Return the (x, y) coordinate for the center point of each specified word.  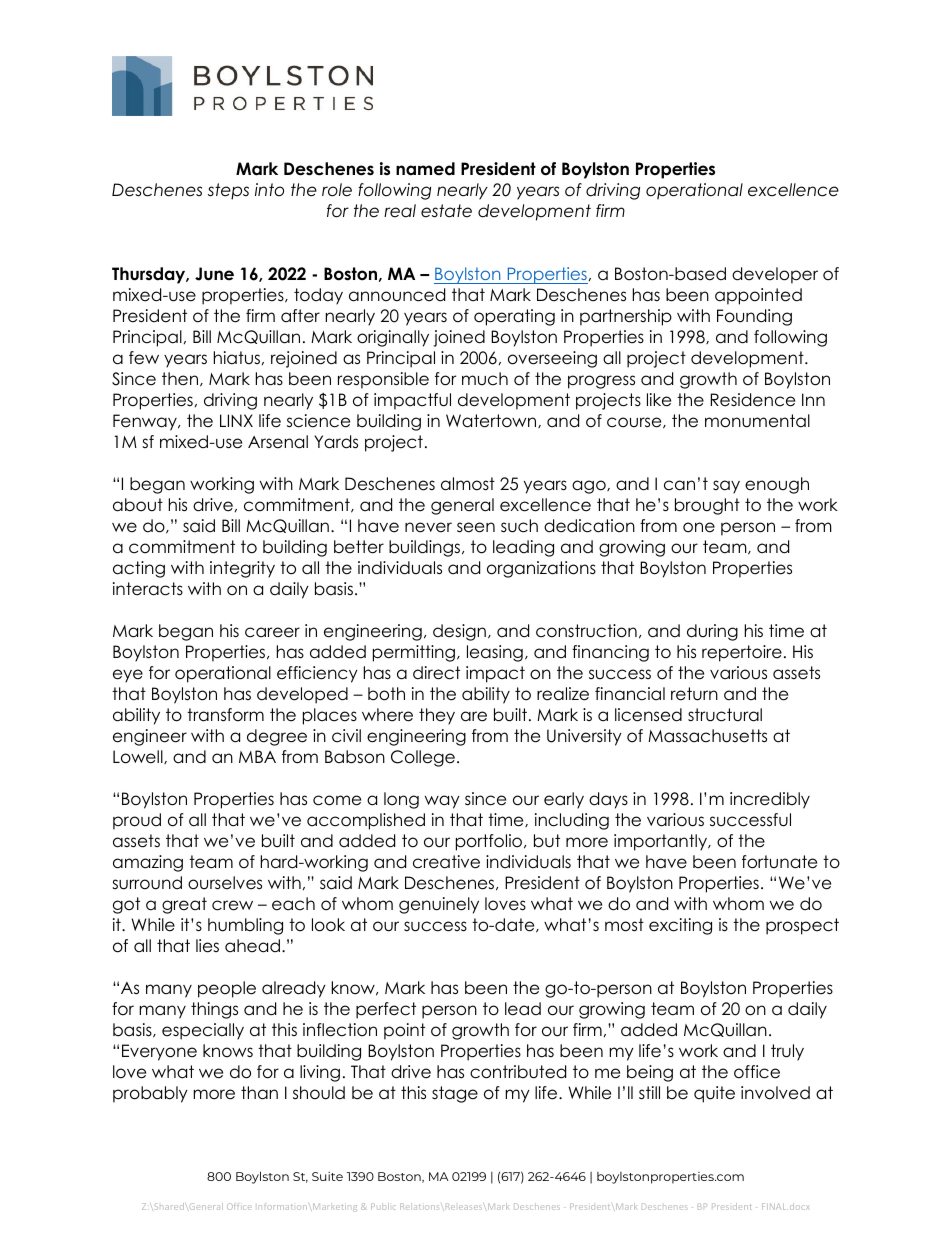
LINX (236, 420)
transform (225, 715)
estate (446, 211)
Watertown (492, 421)
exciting (680, 926)
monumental (757, 421)
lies (207, 946)
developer (775, 275)
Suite (327, 1176)
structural (725, 715)
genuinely (439, 905)
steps (228, 191)
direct (436, 673)
